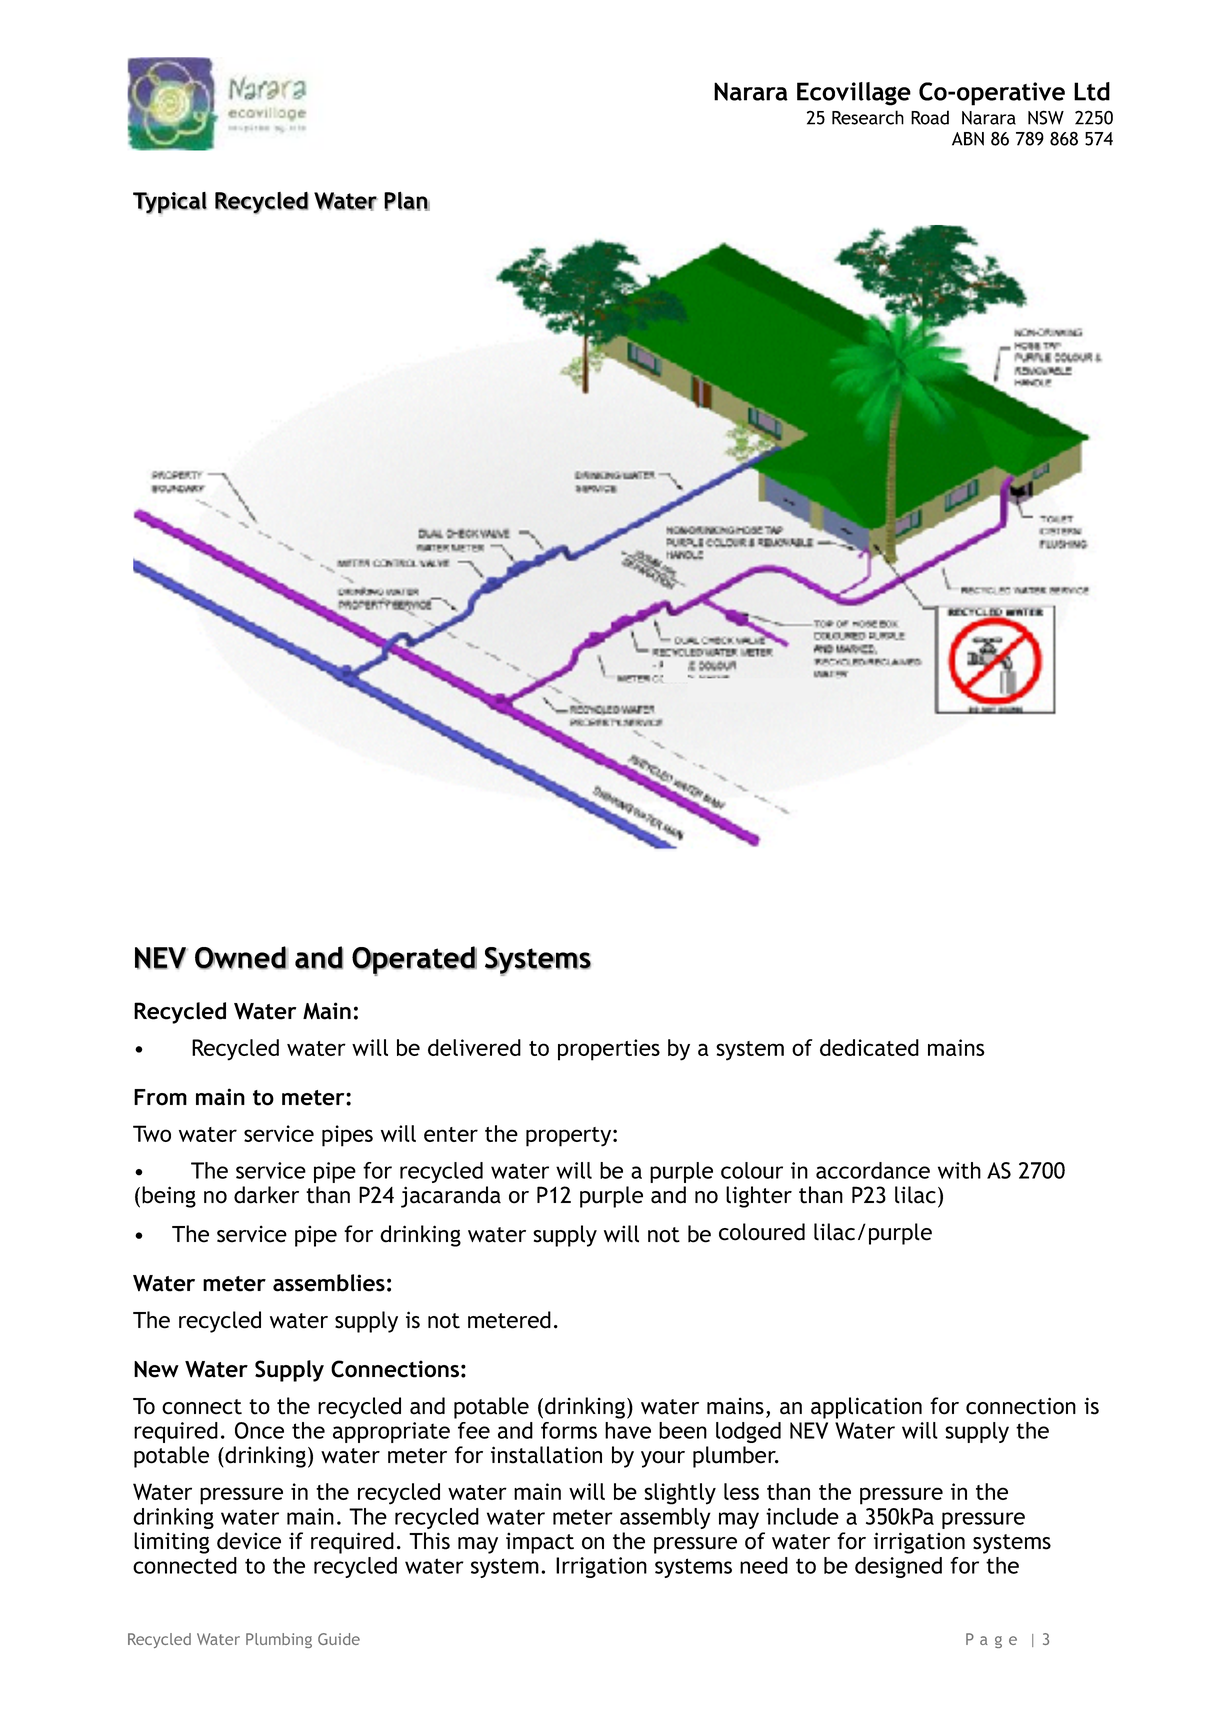  What do you see at coordinates (474, 1047) in the document?
I see `delivered` at bounding box center [474, 1047].
